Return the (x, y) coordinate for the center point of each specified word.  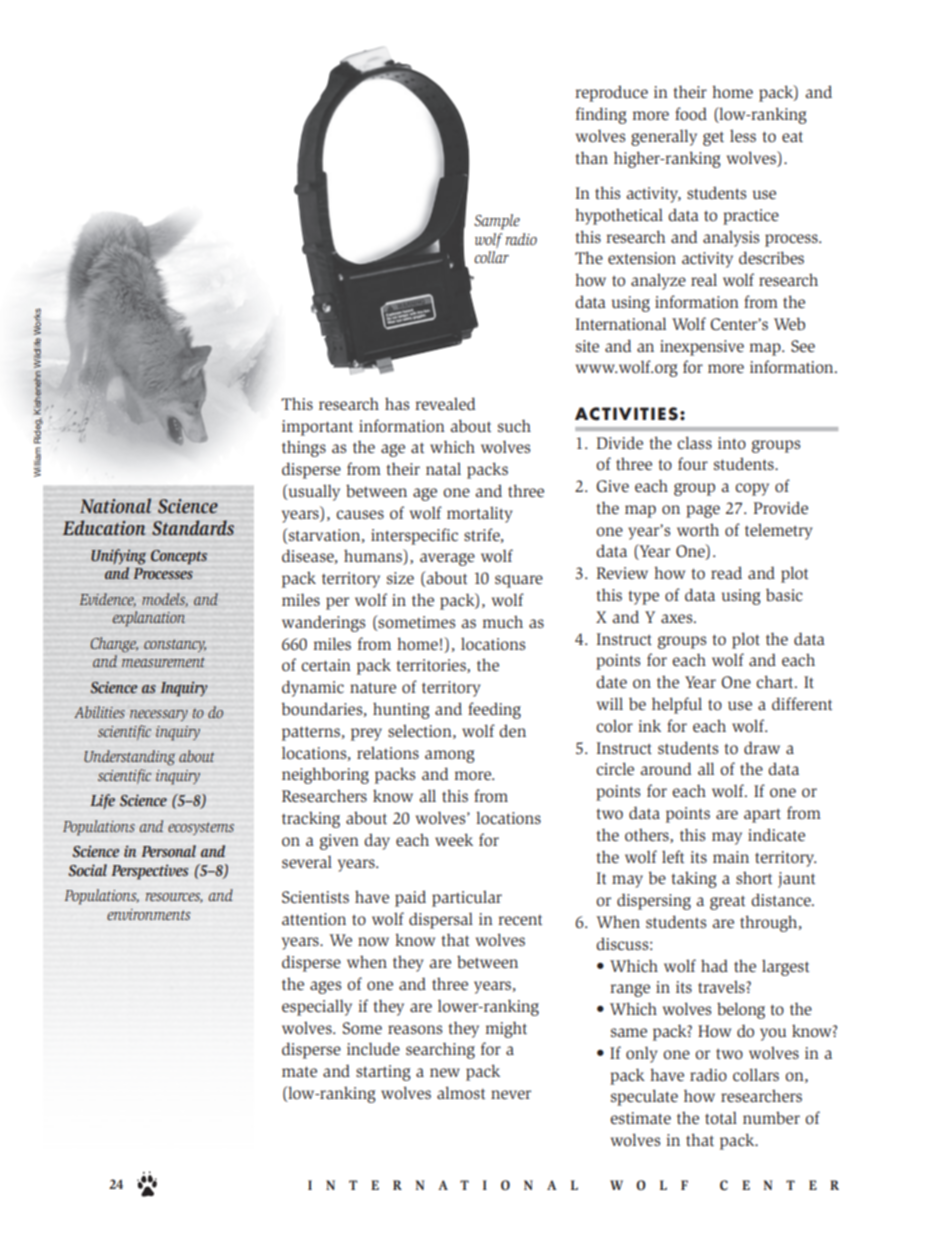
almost (461, 1093)
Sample (497, 222)
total (721, 1118)
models (165, 600)
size (400, 578)
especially (317, 1007)
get (713, 138)
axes (678, 618)
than (592, 157)
